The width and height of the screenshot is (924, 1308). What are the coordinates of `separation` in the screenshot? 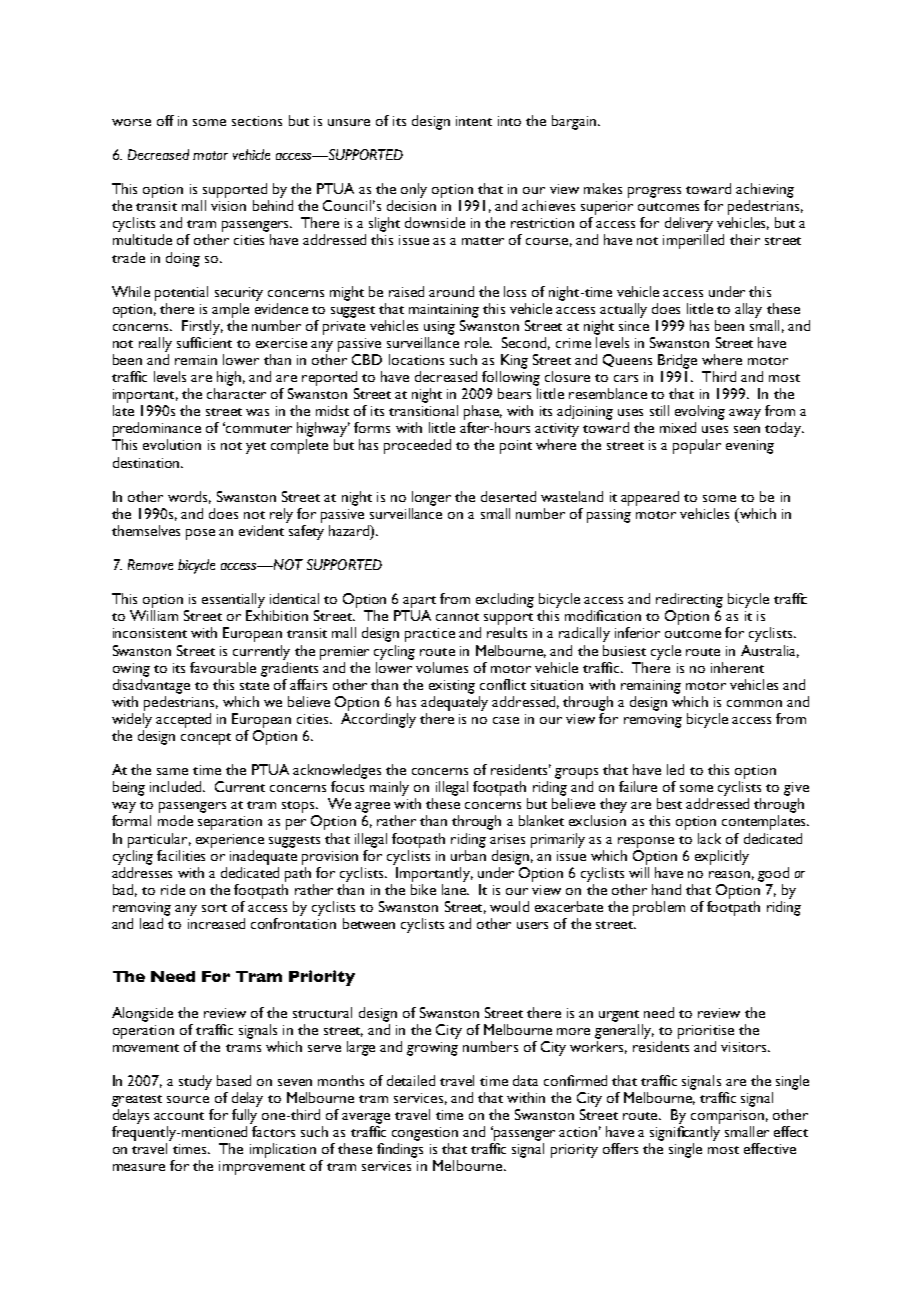 It's located at (230, 823).
